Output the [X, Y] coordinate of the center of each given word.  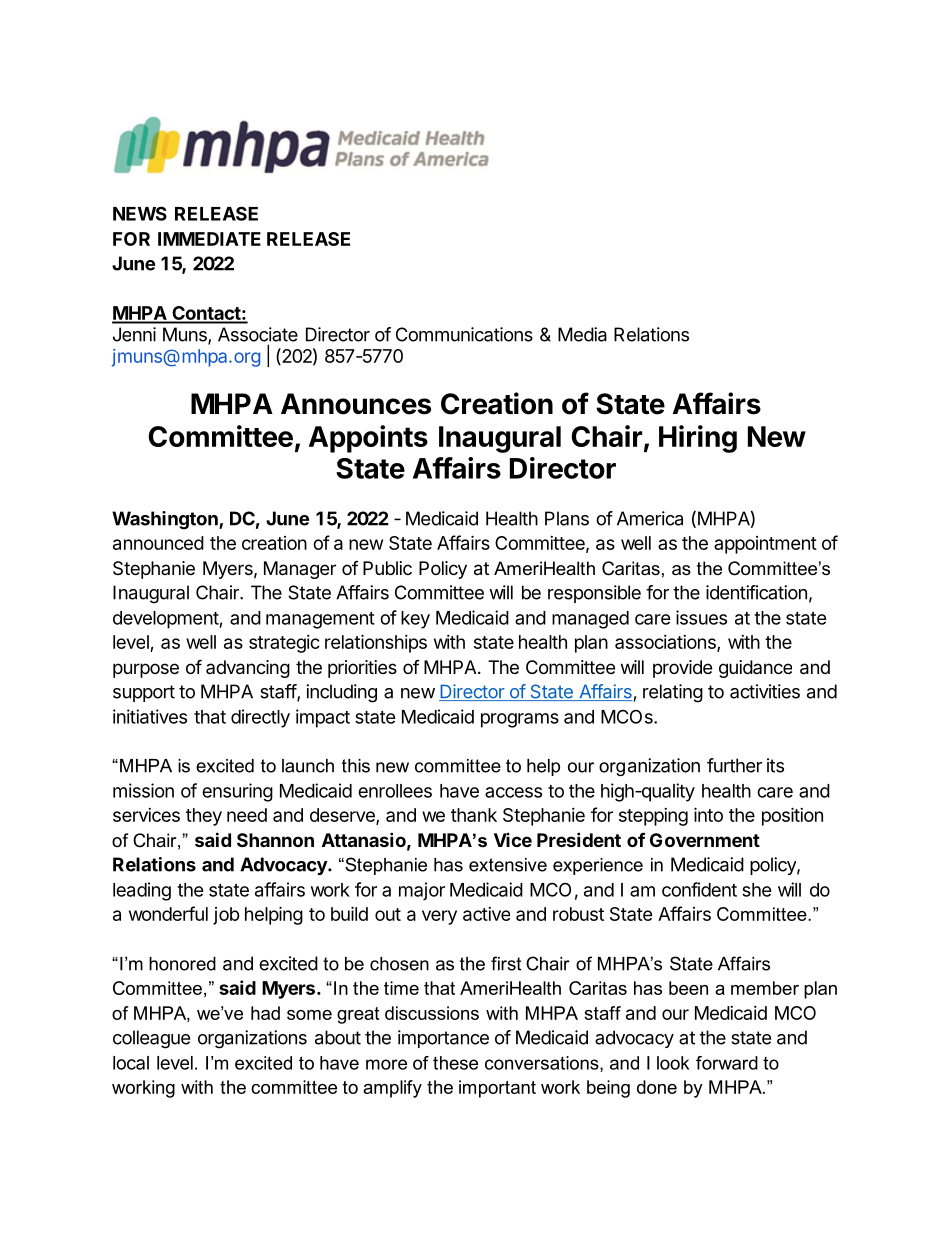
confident [699, 889]
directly [260, 718]
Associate [258, 334]
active [486, 914]
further [734, 765]
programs [520, 720]
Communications [464, 334]
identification [756, 592]
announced [158, 543]
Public [387, 568]
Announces [356, 404]
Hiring [698, 439]
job [226, 916]
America [650, 518]
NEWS [140, 213]
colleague [151, 1039]
